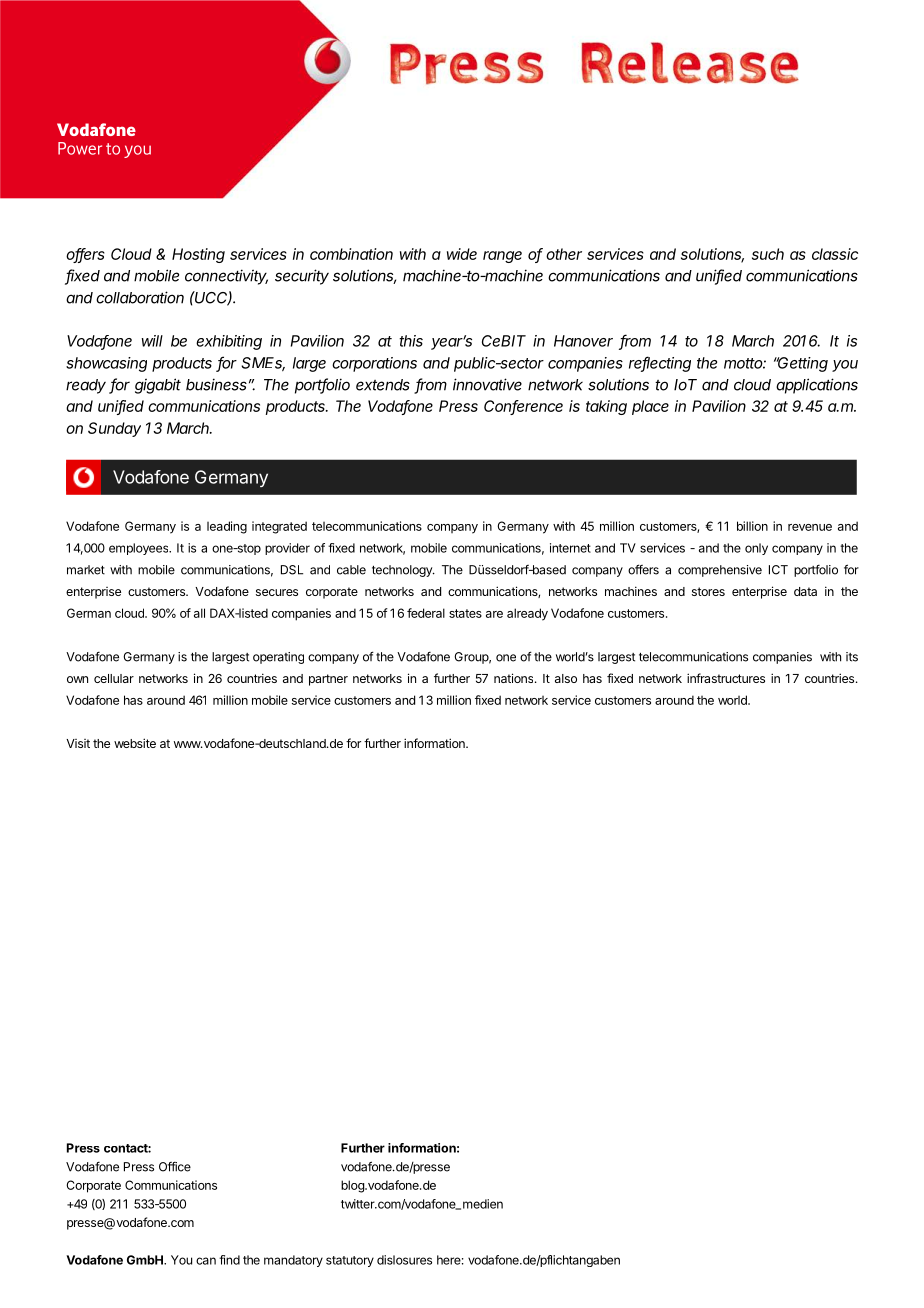 This screenshot has width=924, height=1308. I want to click on website, so click(135, 743).
